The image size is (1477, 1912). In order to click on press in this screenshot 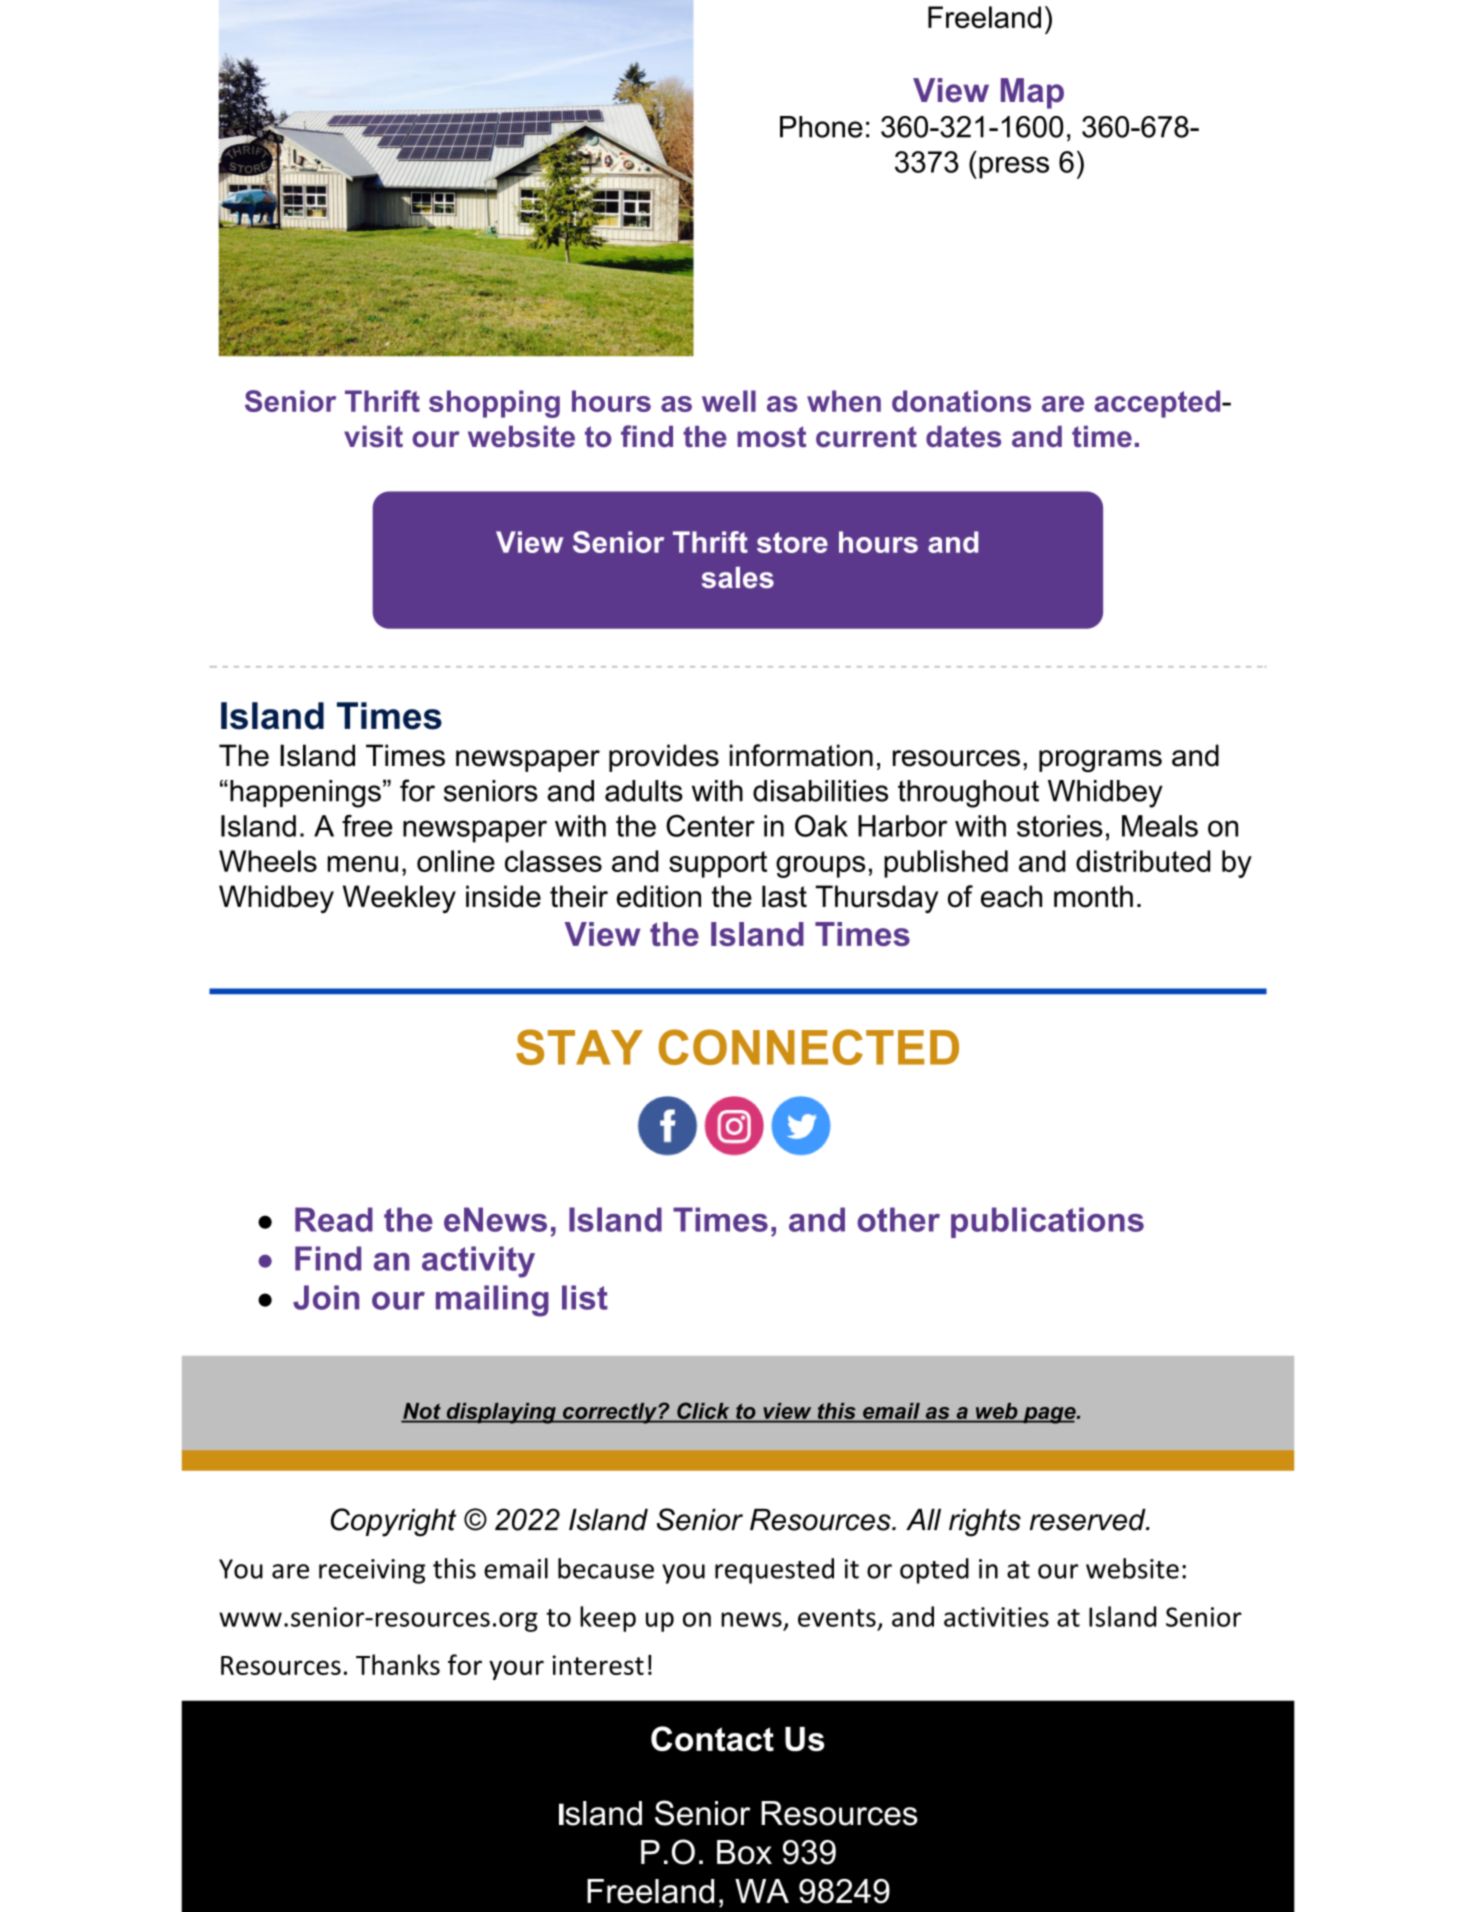, I will do `click(1014, 167)`.
